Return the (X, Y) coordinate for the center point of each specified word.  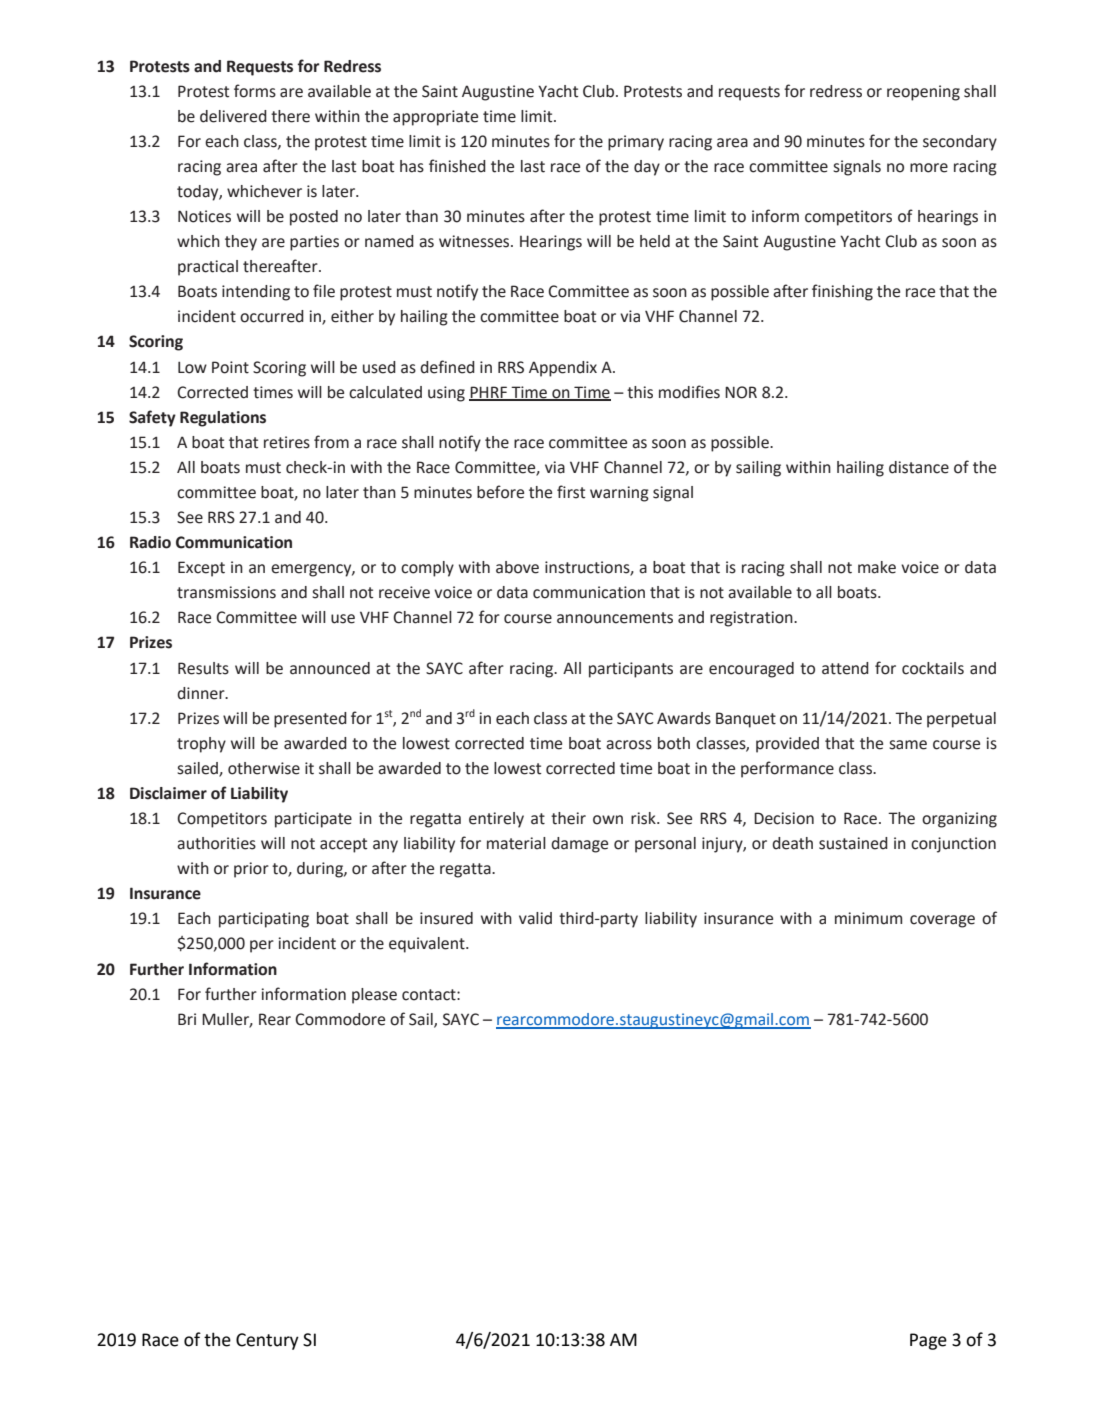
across (629, 745)
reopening (923, 93)
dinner (202, 693)
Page (928, 1341)
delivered (233, 116)
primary (636, 143)
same (908, 745)
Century (267, 1341)
